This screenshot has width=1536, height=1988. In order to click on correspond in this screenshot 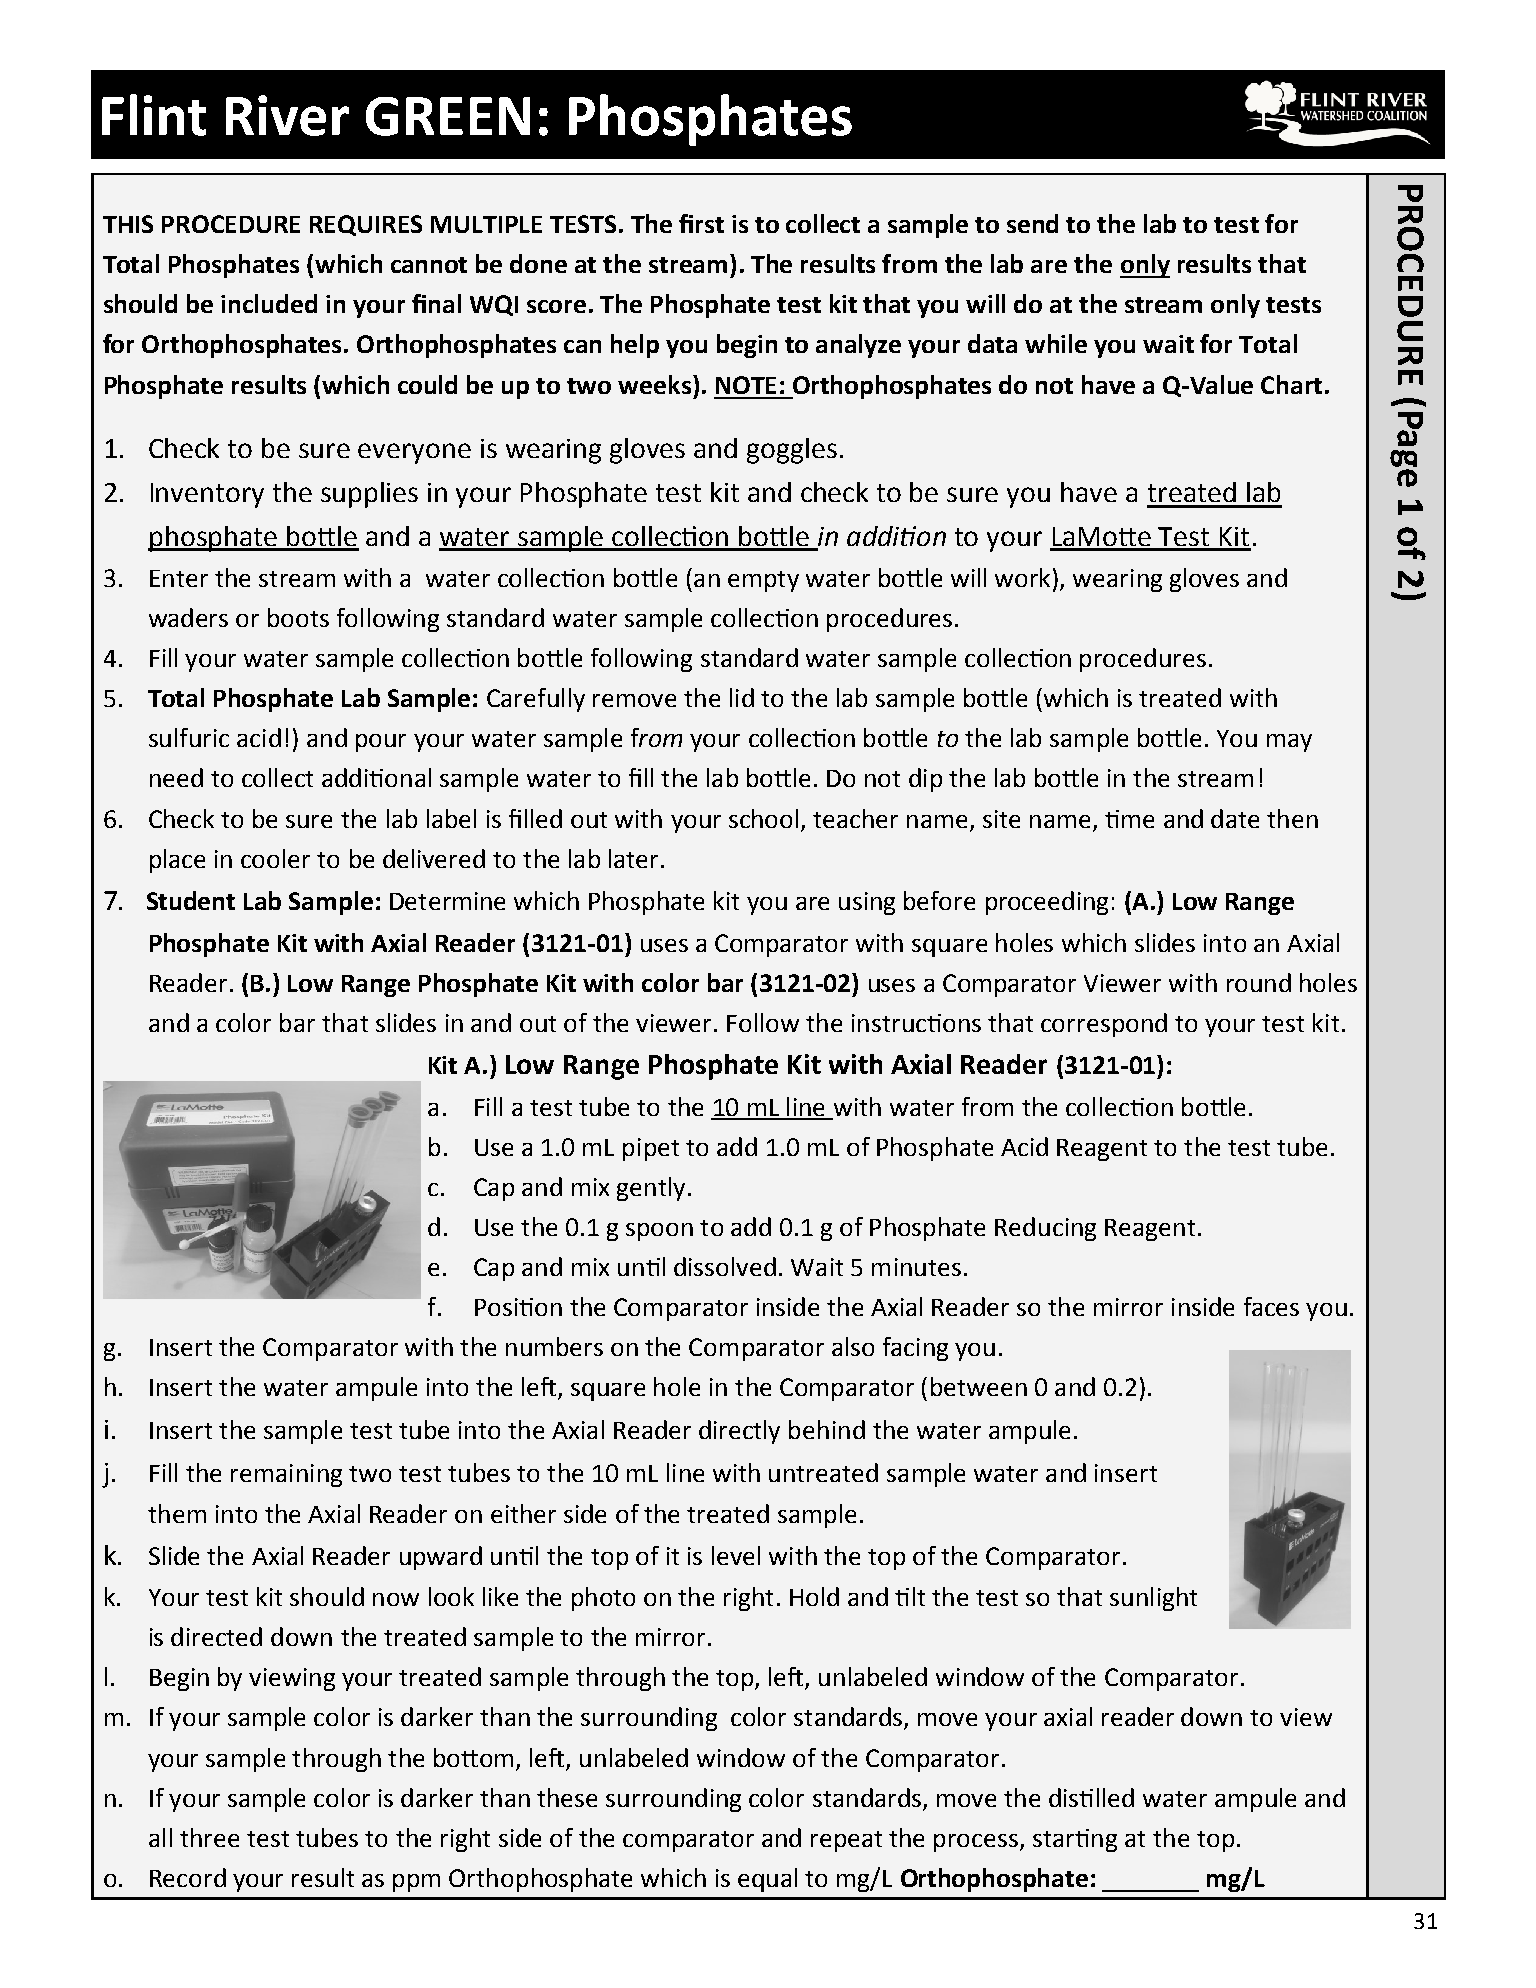, I will do `click(1104, 1025)`.
